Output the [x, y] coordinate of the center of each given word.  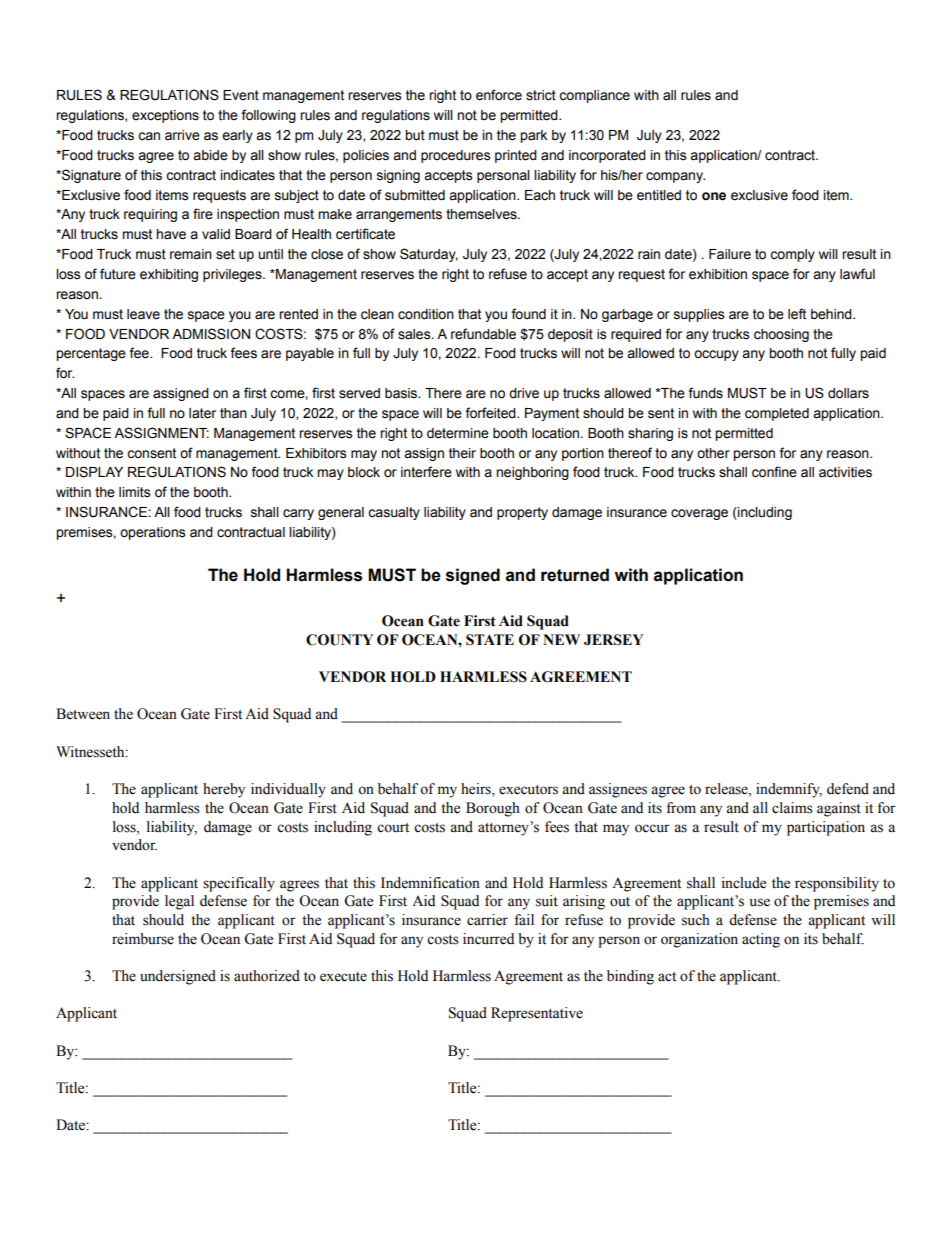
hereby [224, 790]
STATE [490, 640]
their [462, 453]
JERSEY [613, 640]
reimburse [143, 939]
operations [152, 533]
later [202, 413]
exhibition [718, 274]
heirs [477, 790]
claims [792, 808]
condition [426, 314]
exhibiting [169, 275]
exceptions [165, 116]
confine [774, 472]
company [675, 177]
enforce [499, 95]
